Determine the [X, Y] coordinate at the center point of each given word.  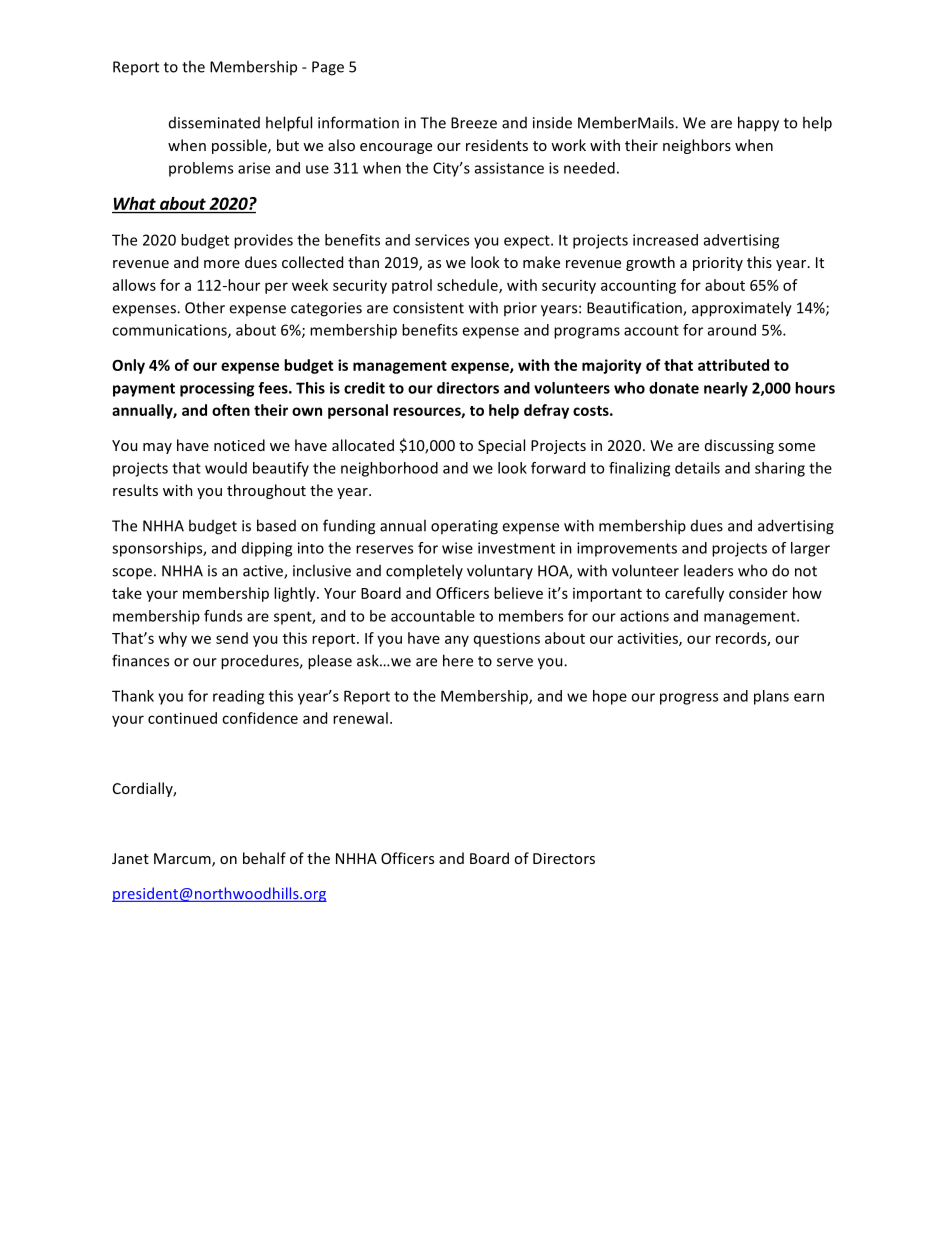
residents [497, 145]
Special [501, 446]
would [226, 468]
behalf [264, 858]
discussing [739, 446]
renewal [360, 718]
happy [758, 124]
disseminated [214, 123]
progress [689, 699]
